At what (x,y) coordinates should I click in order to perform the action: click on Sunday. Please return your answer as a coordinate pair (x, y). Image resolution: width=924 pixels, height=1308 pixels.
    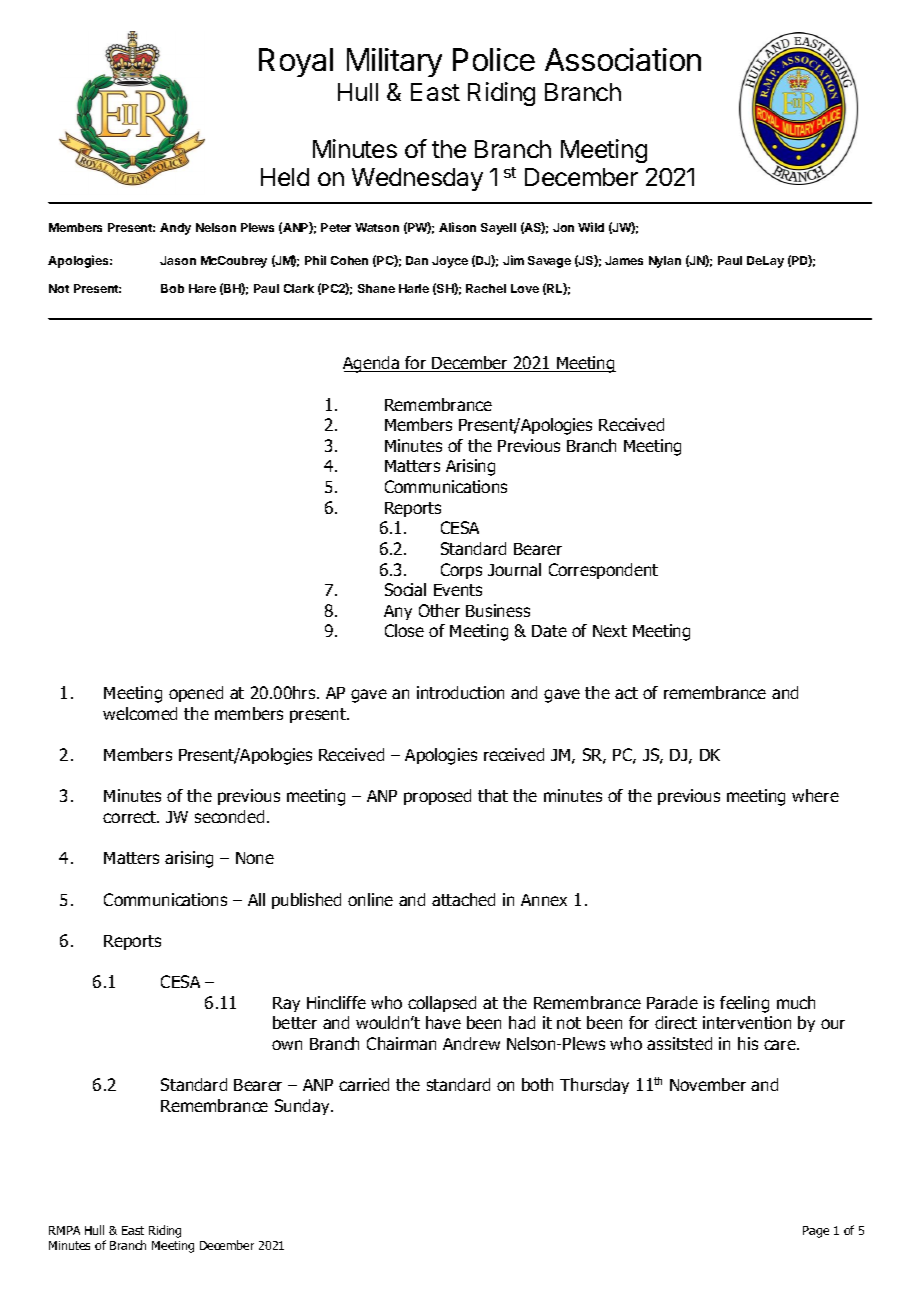
    Looking at the image, I should click on (303, 1107).
